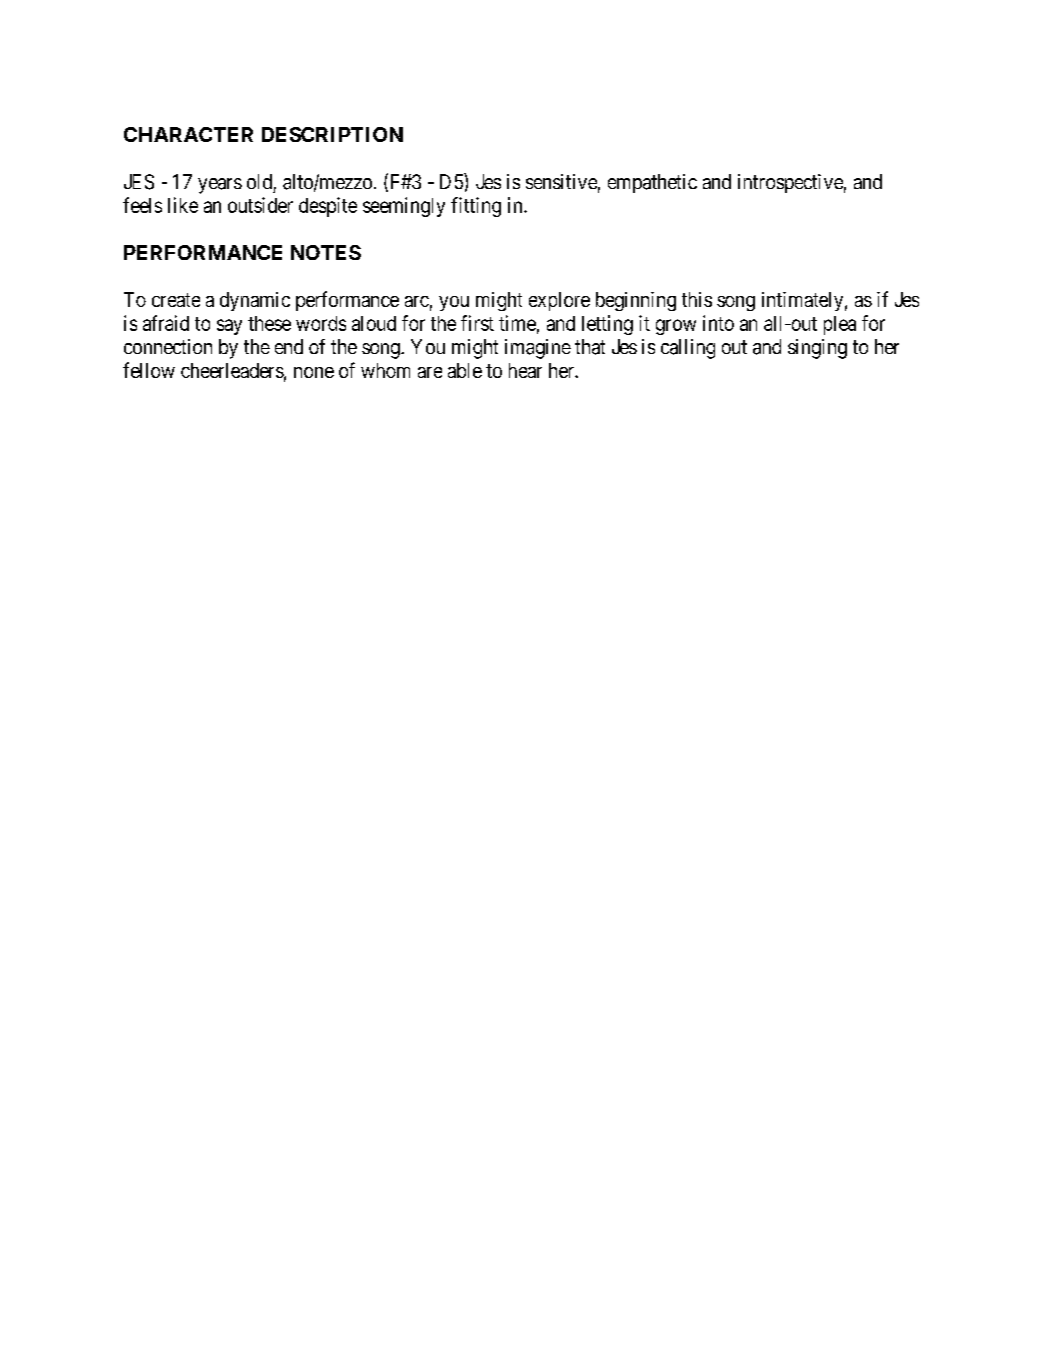 The width and height of the page is (1046, 1353). Describe the element at coordinates (332, 134) in the page. I see `DESCRIPTION` at that location.
